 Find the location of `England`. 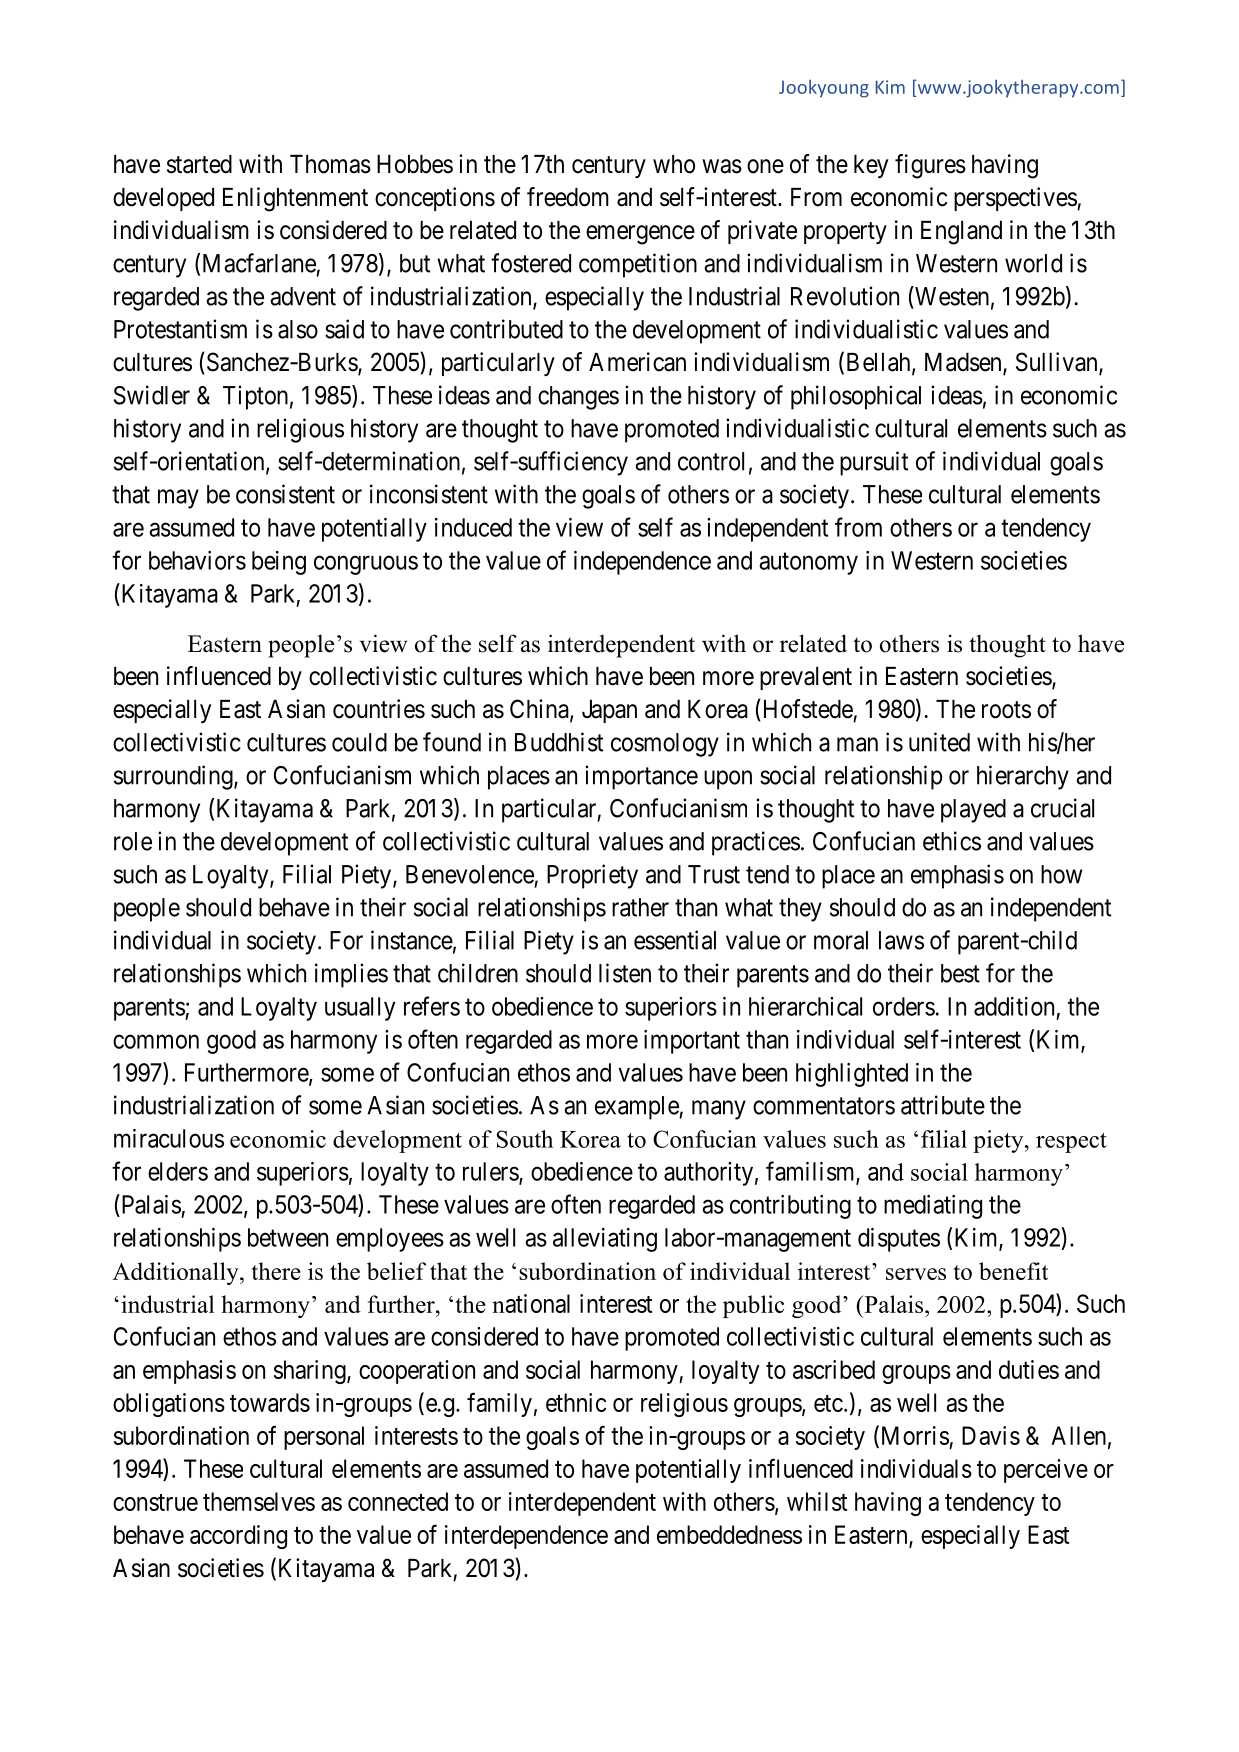

England is located at coordinates (961, 233).
